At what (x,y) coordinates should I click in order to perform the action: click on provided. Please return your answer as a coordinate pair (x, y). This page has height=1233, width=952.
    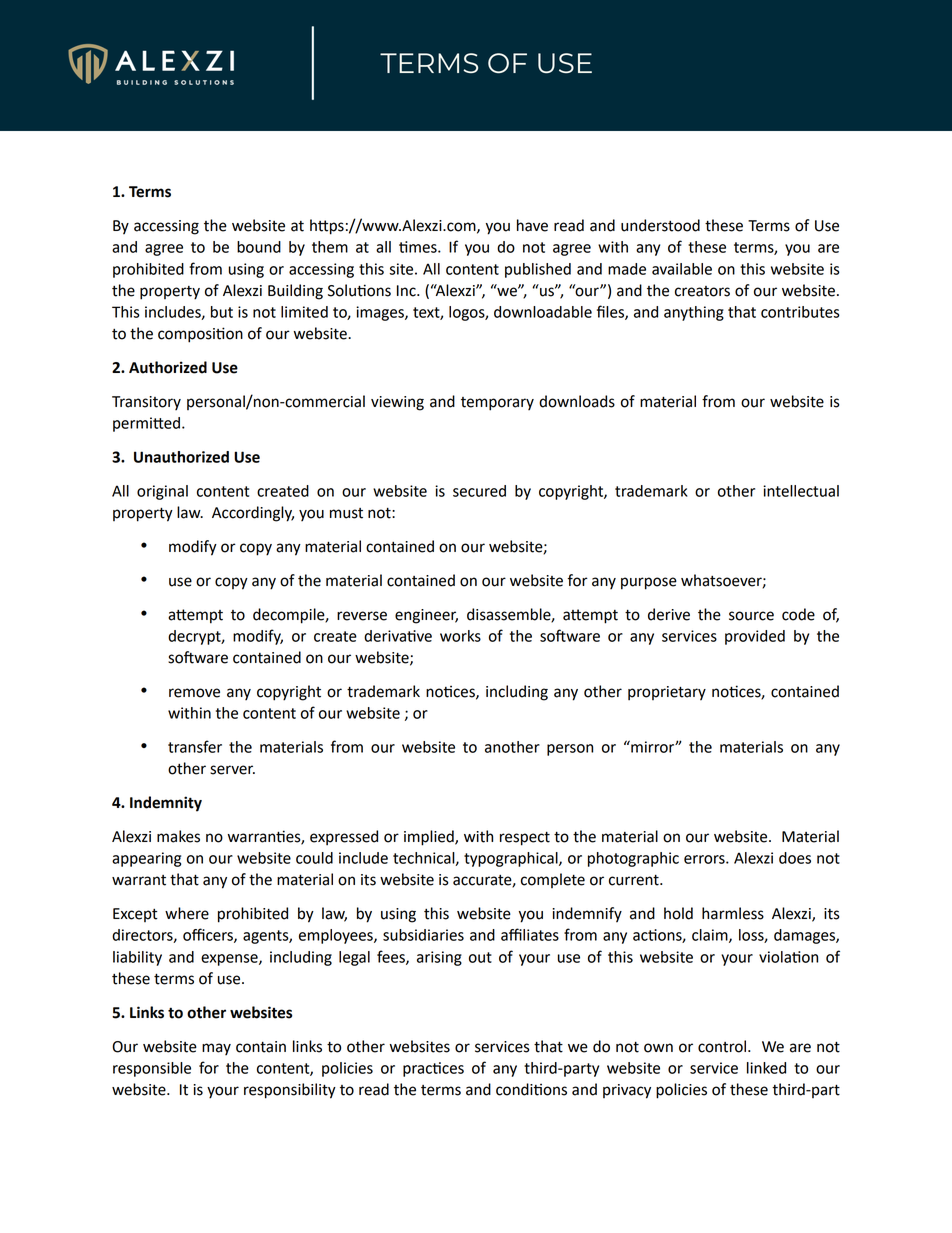
    Looking at the image, I should click on (755, 637).
